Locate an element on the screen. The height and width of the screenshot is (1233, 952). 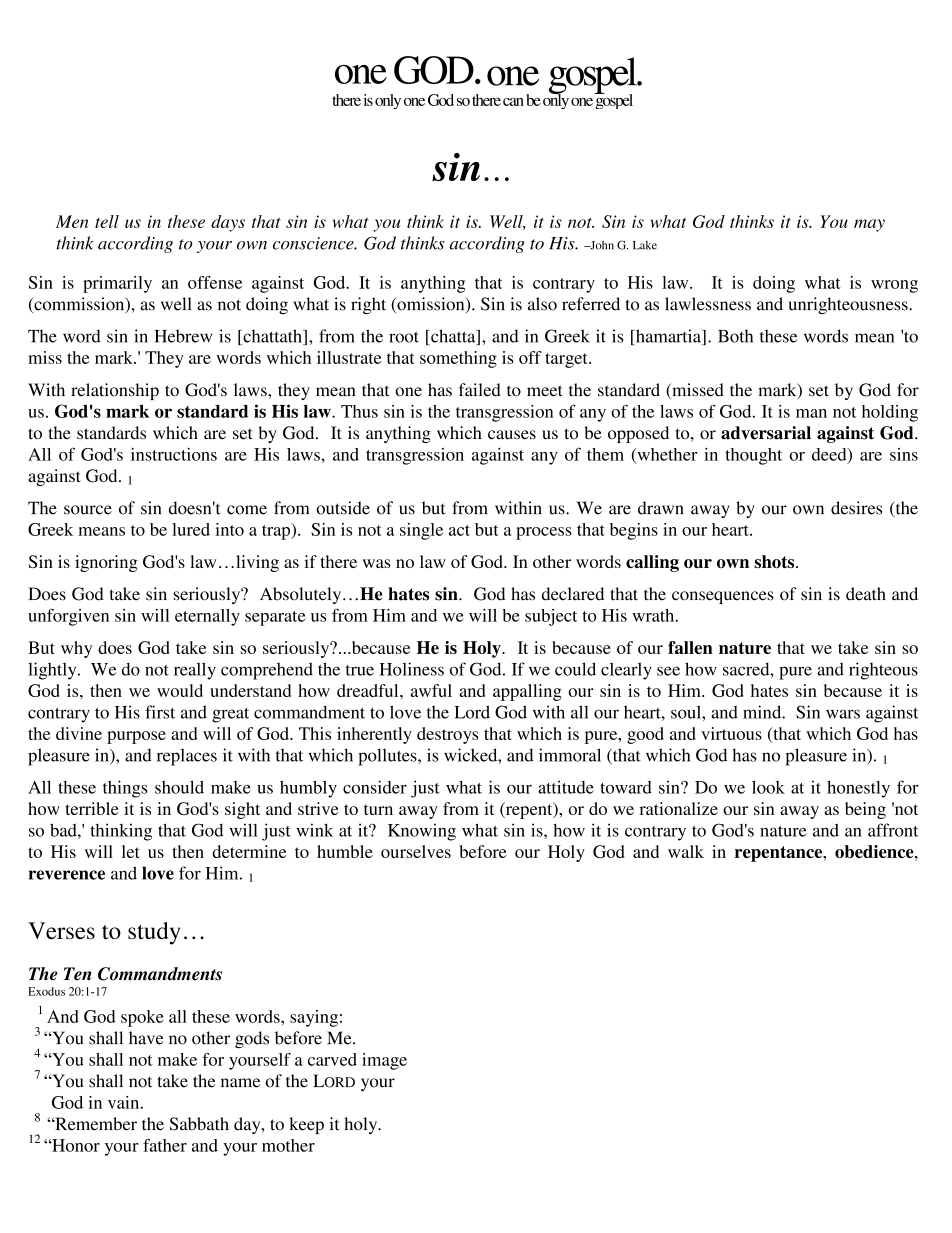
image is located at coordinates (384, 1061).
